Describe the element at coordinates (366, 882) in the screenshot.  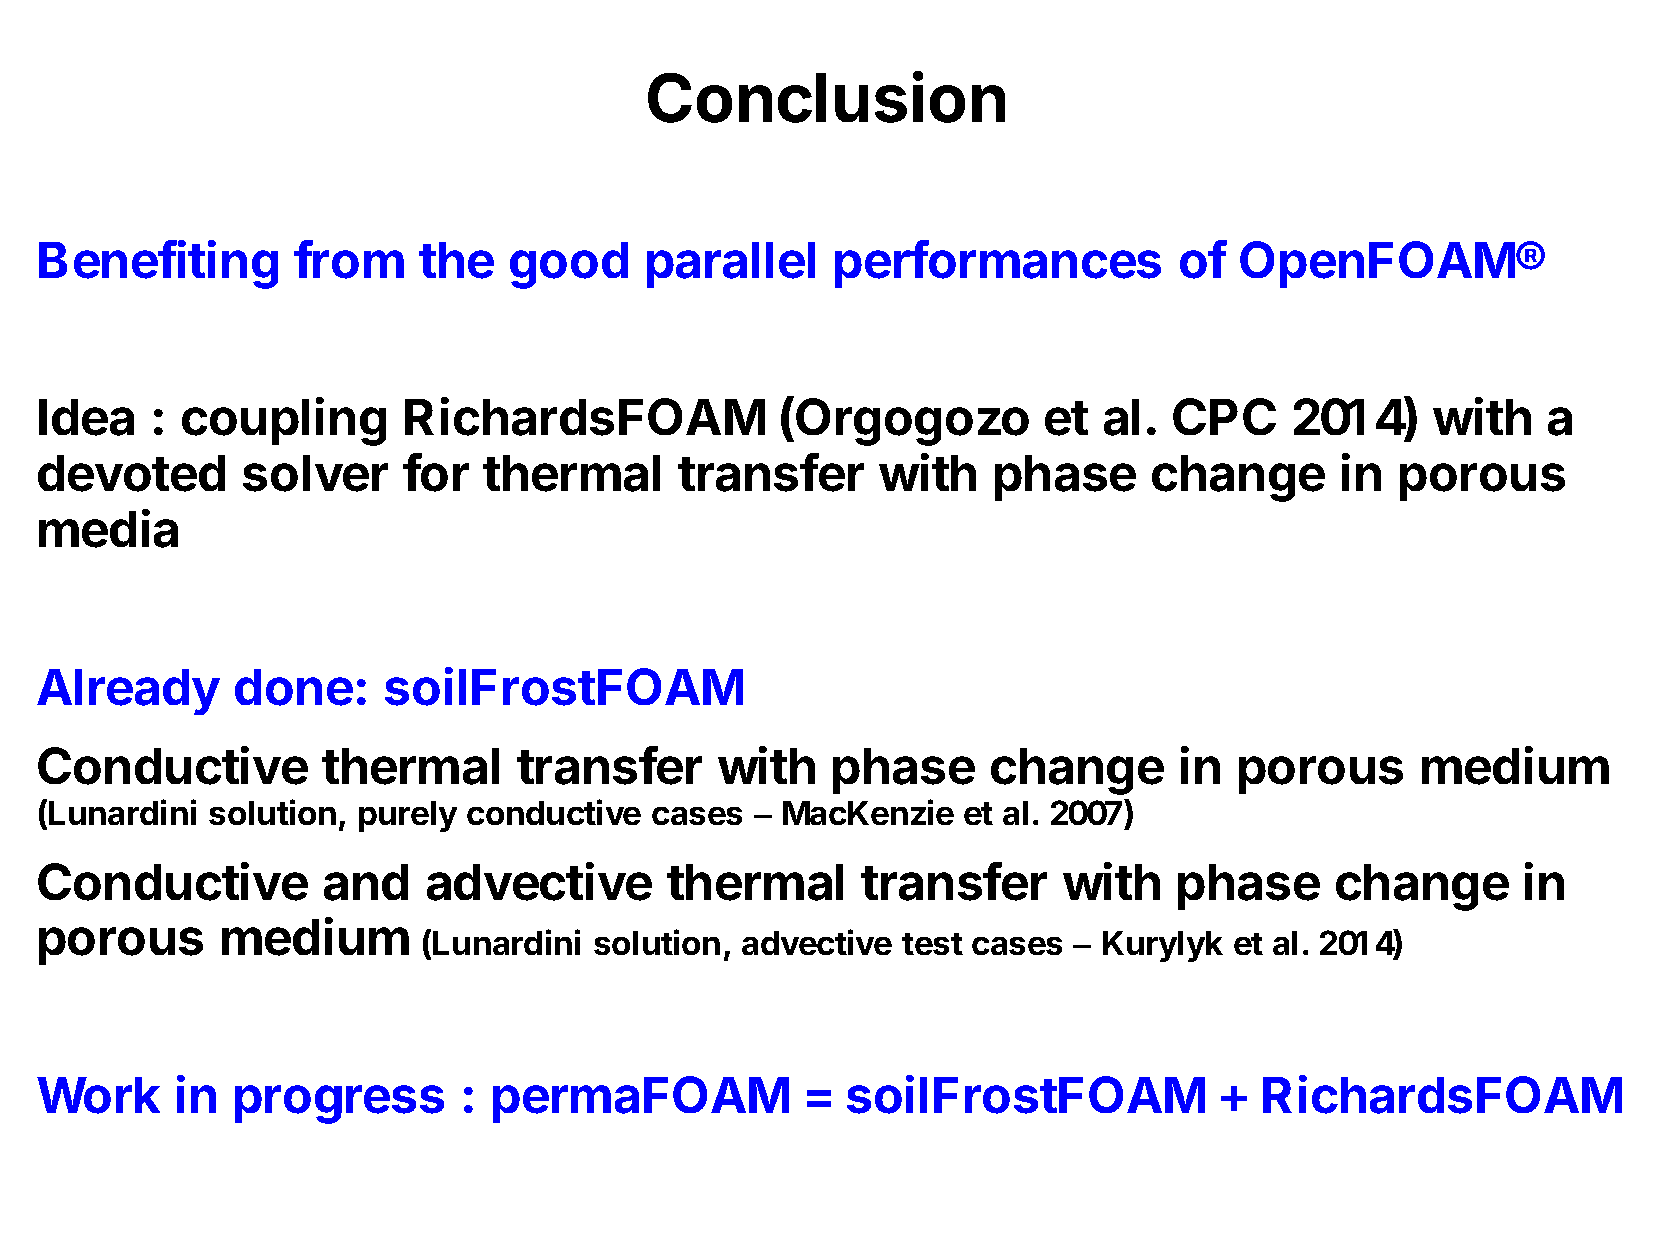
I see `and` at that location.
